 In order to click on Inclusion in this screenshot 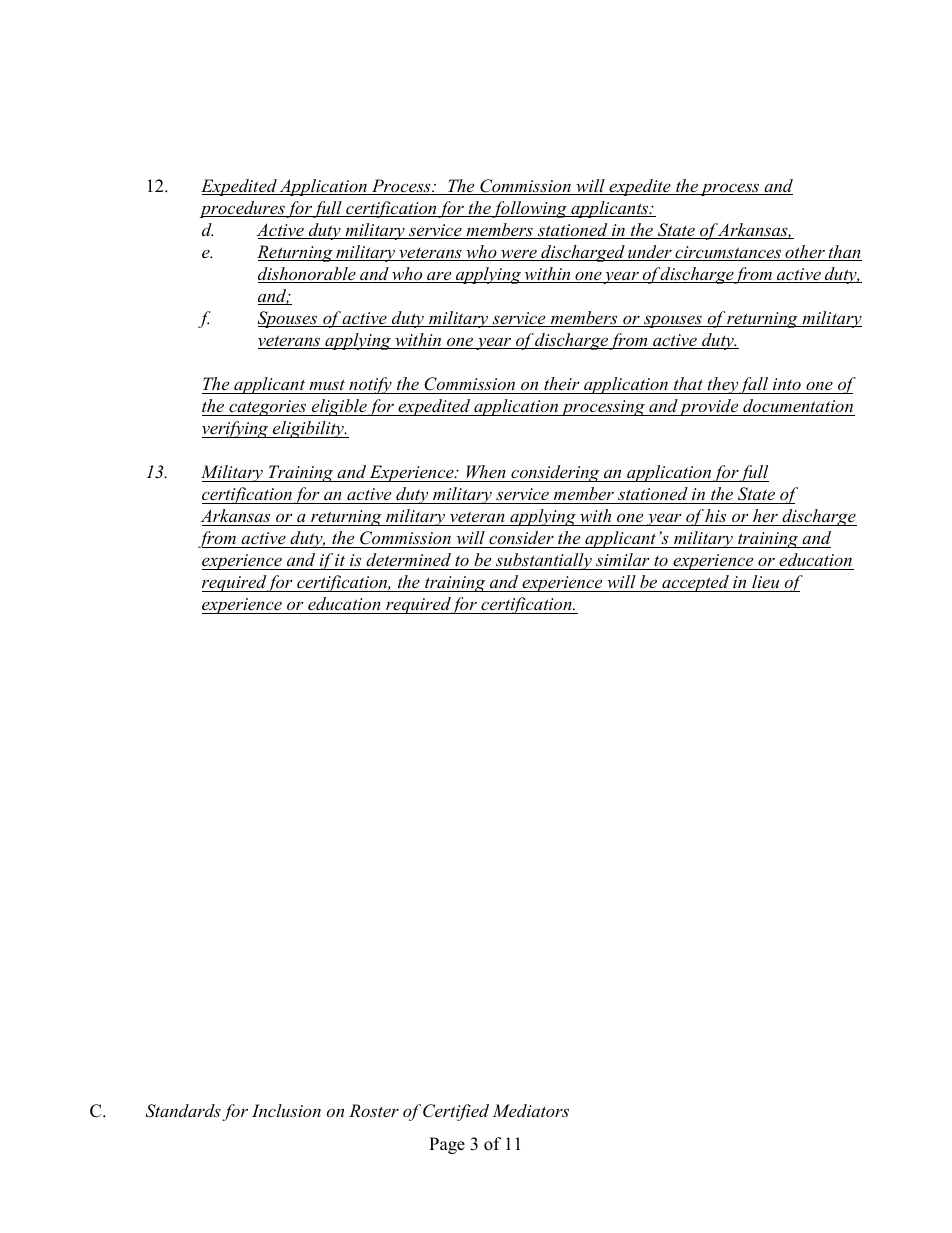, I will do `click(286, 1110)`.
